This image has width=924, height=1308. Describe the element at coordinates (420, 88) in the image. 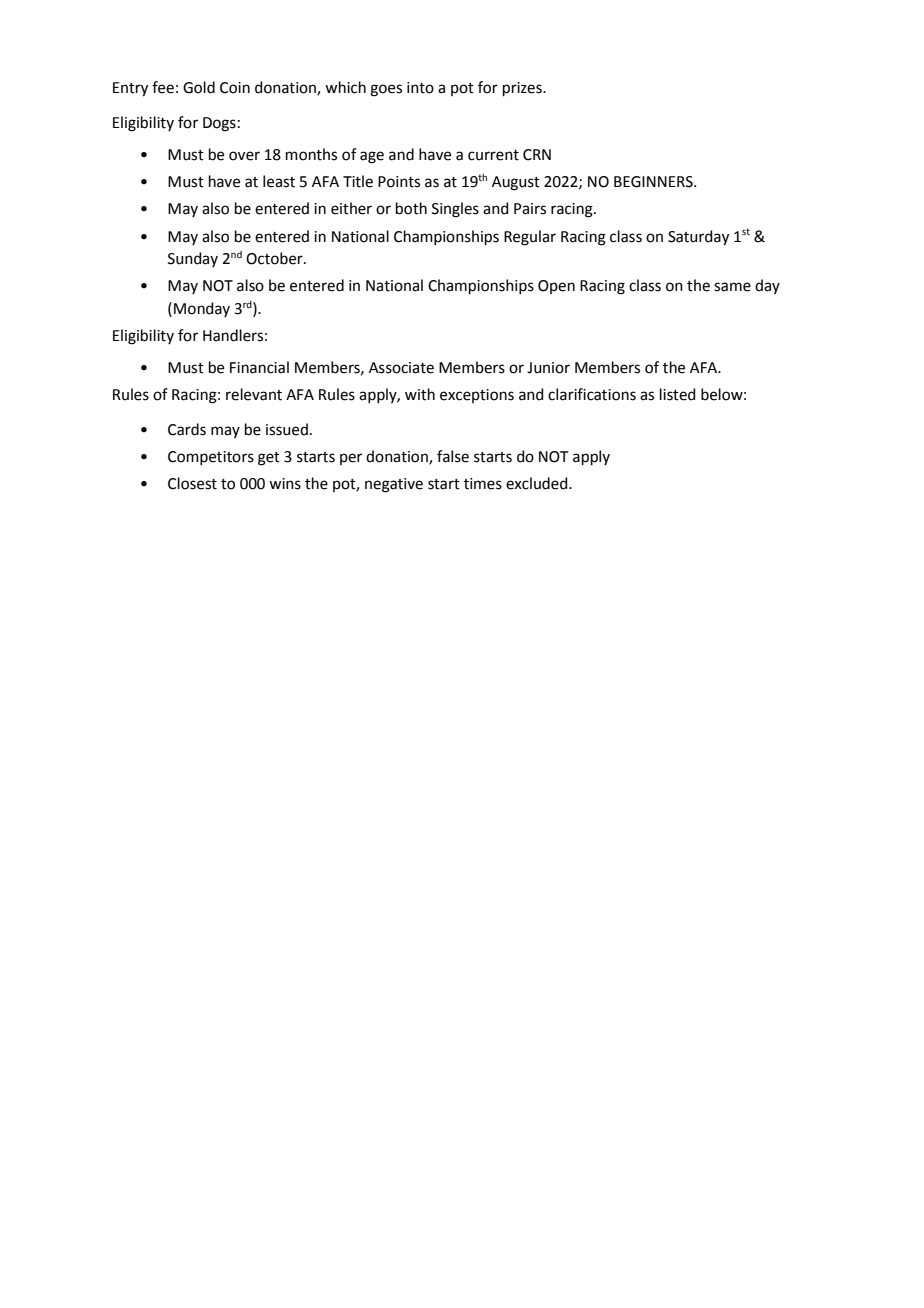

I see `into` at that location.
